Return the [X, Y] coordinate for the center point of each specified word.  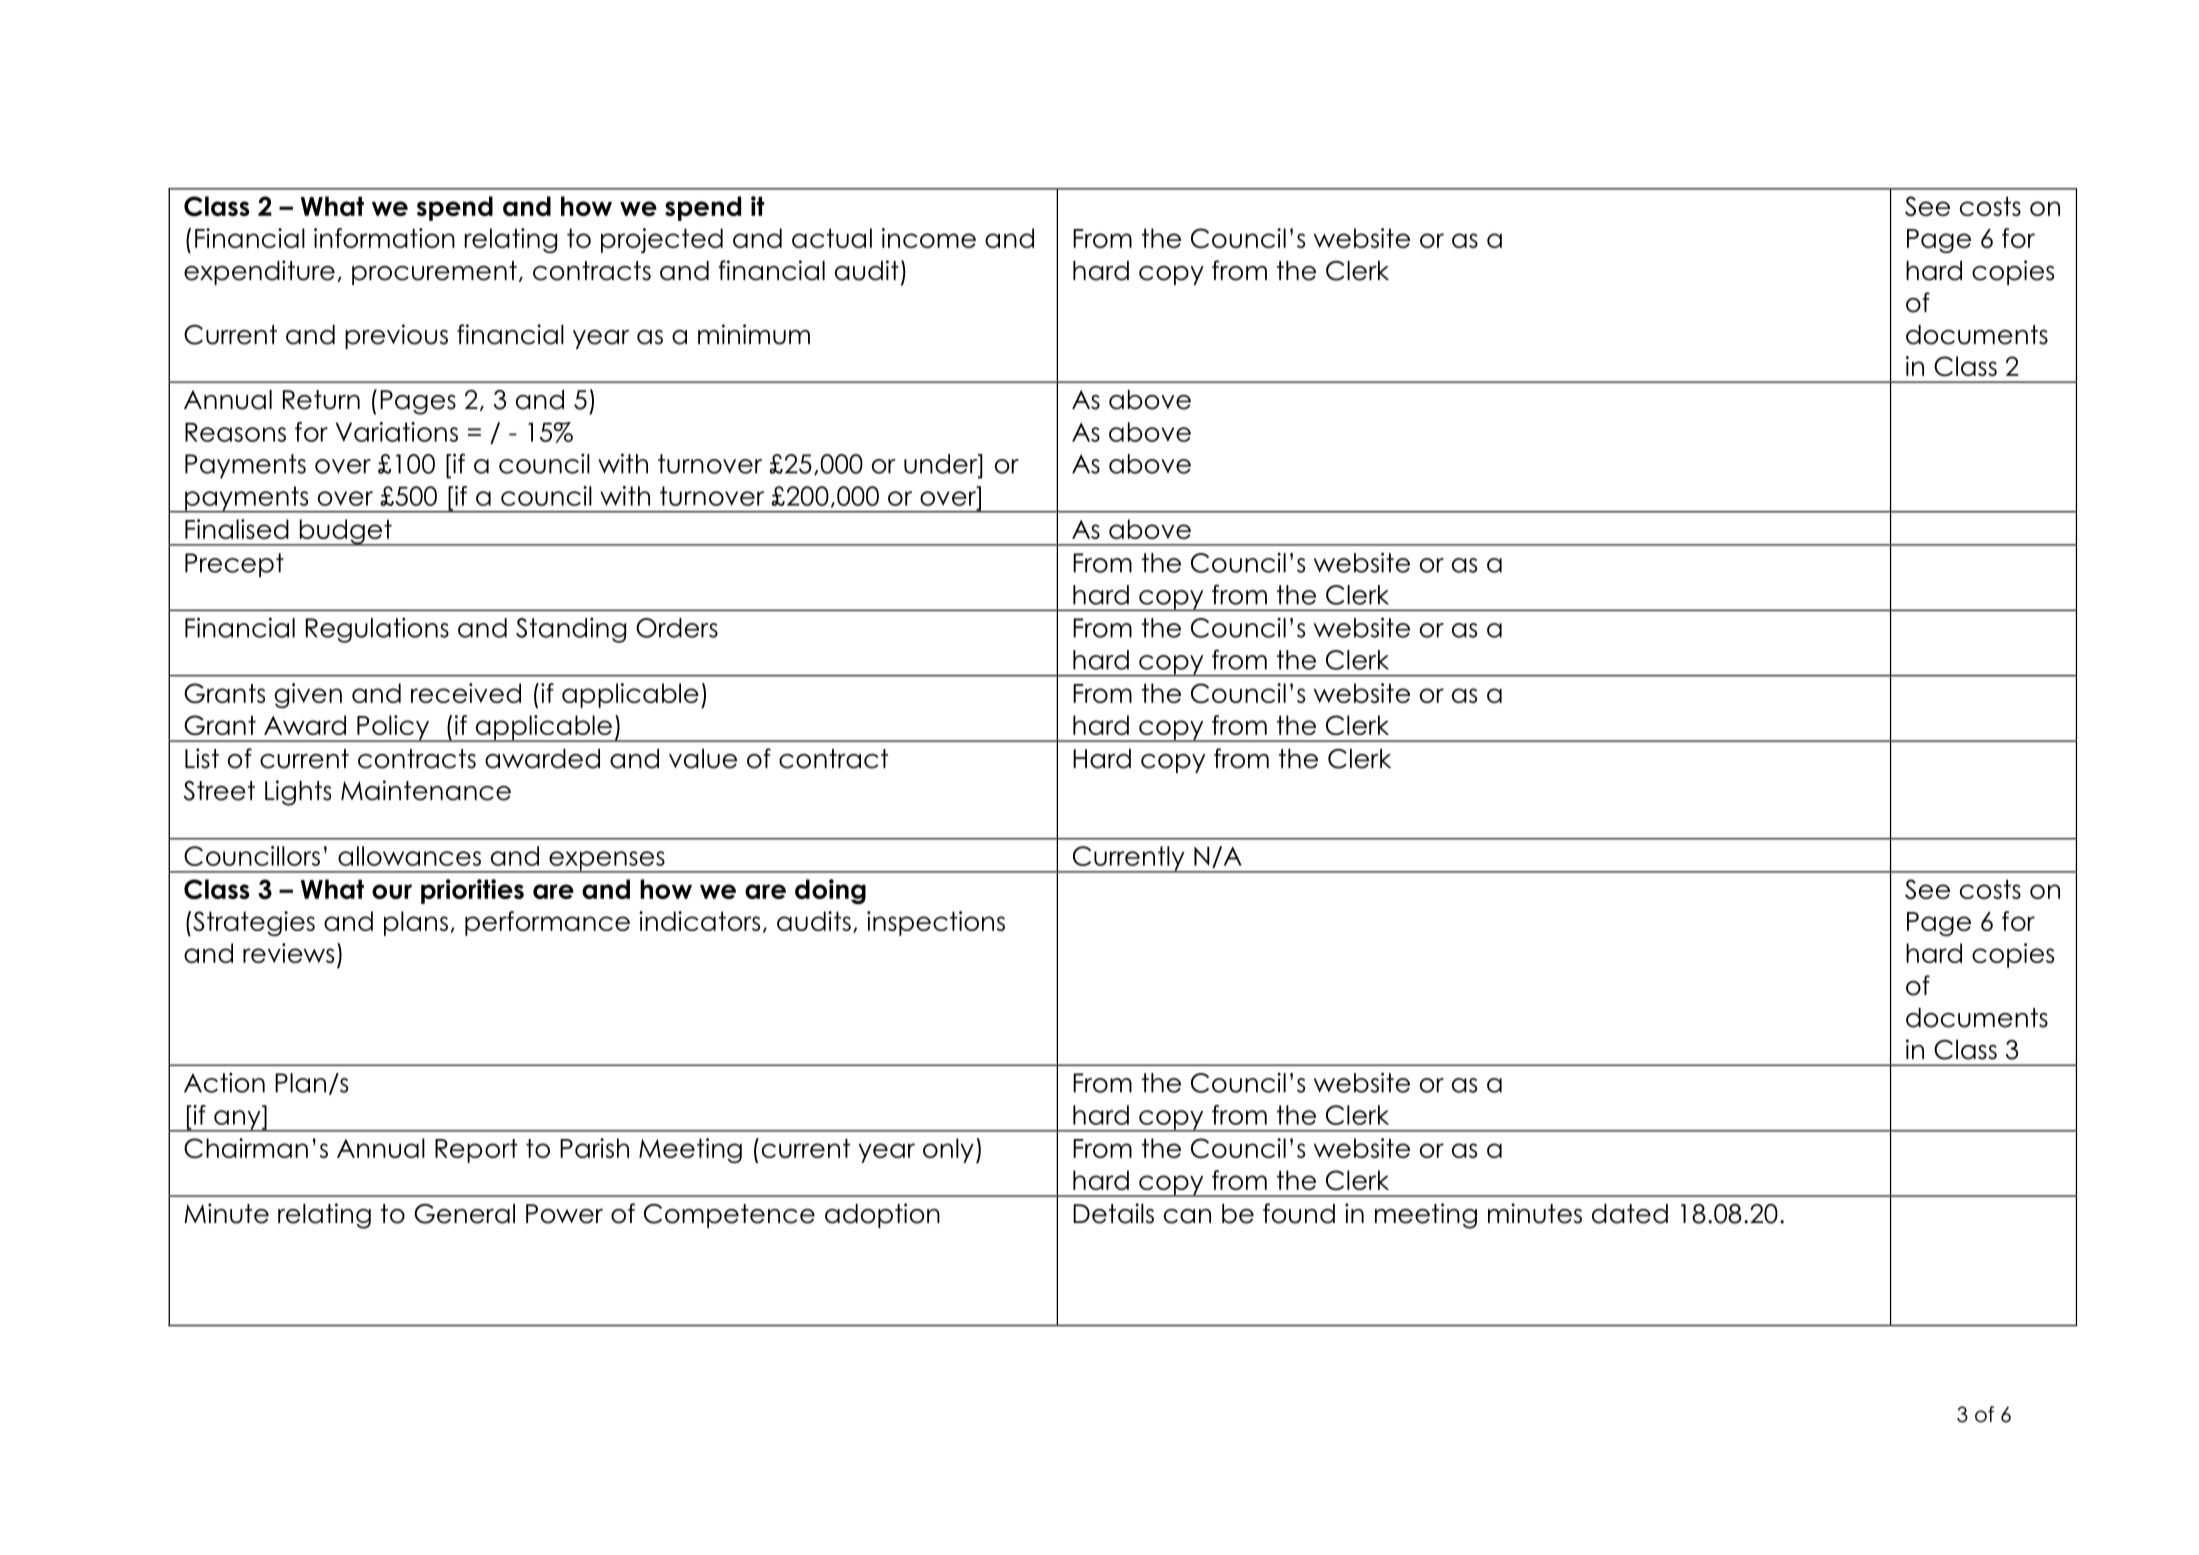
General [464, 1214]
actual [832, 238]
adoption [882, 1215]
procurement [434, 273]
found [1299, 1213]
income [929, 238]
